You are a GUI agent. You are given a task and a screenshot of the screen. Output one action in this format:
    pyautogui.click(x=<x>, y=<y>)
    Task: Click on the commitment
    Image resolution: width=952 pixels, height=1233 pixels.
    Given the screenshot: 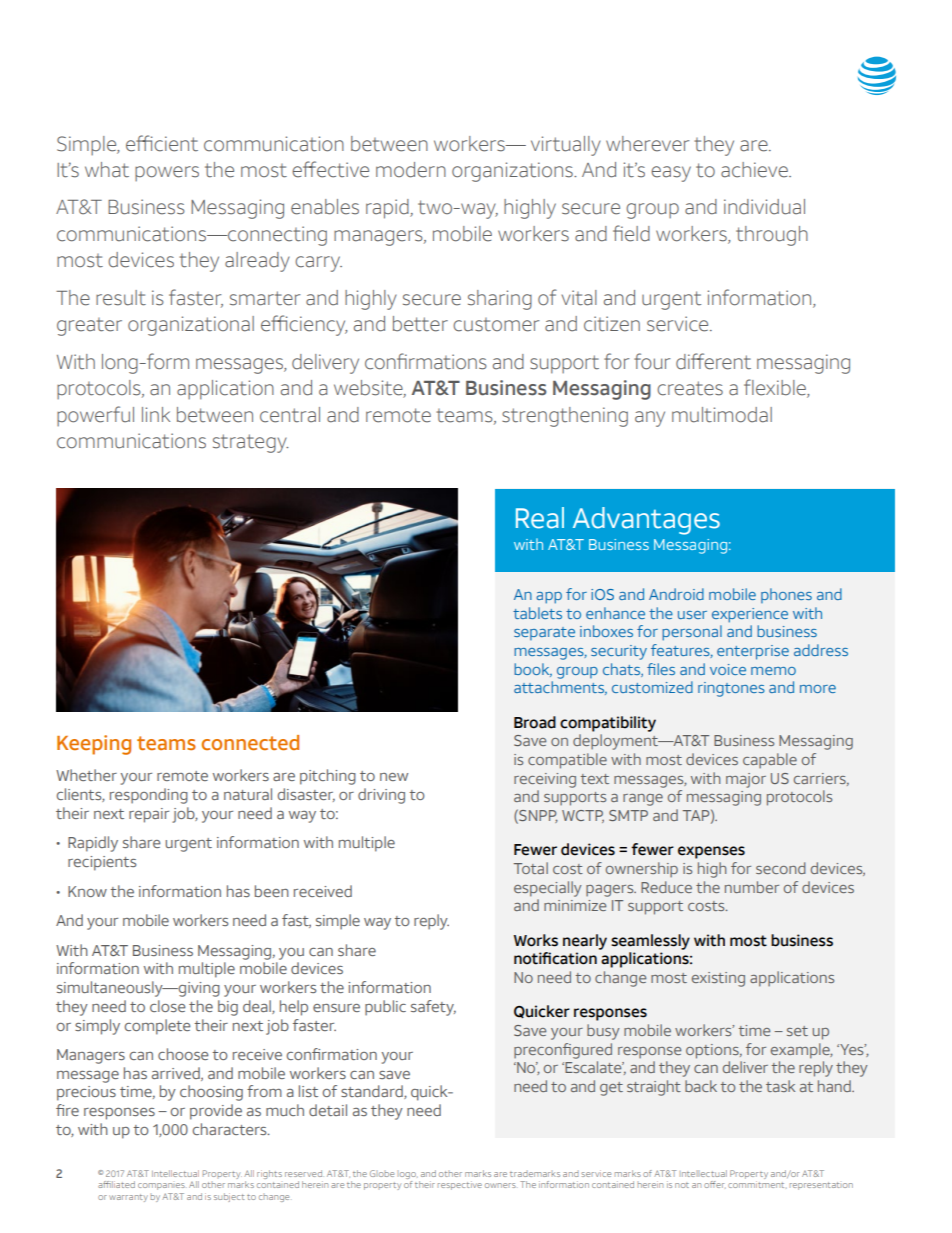 What is the action you would take?
    pyautogui.click(x=757, y=1185)
